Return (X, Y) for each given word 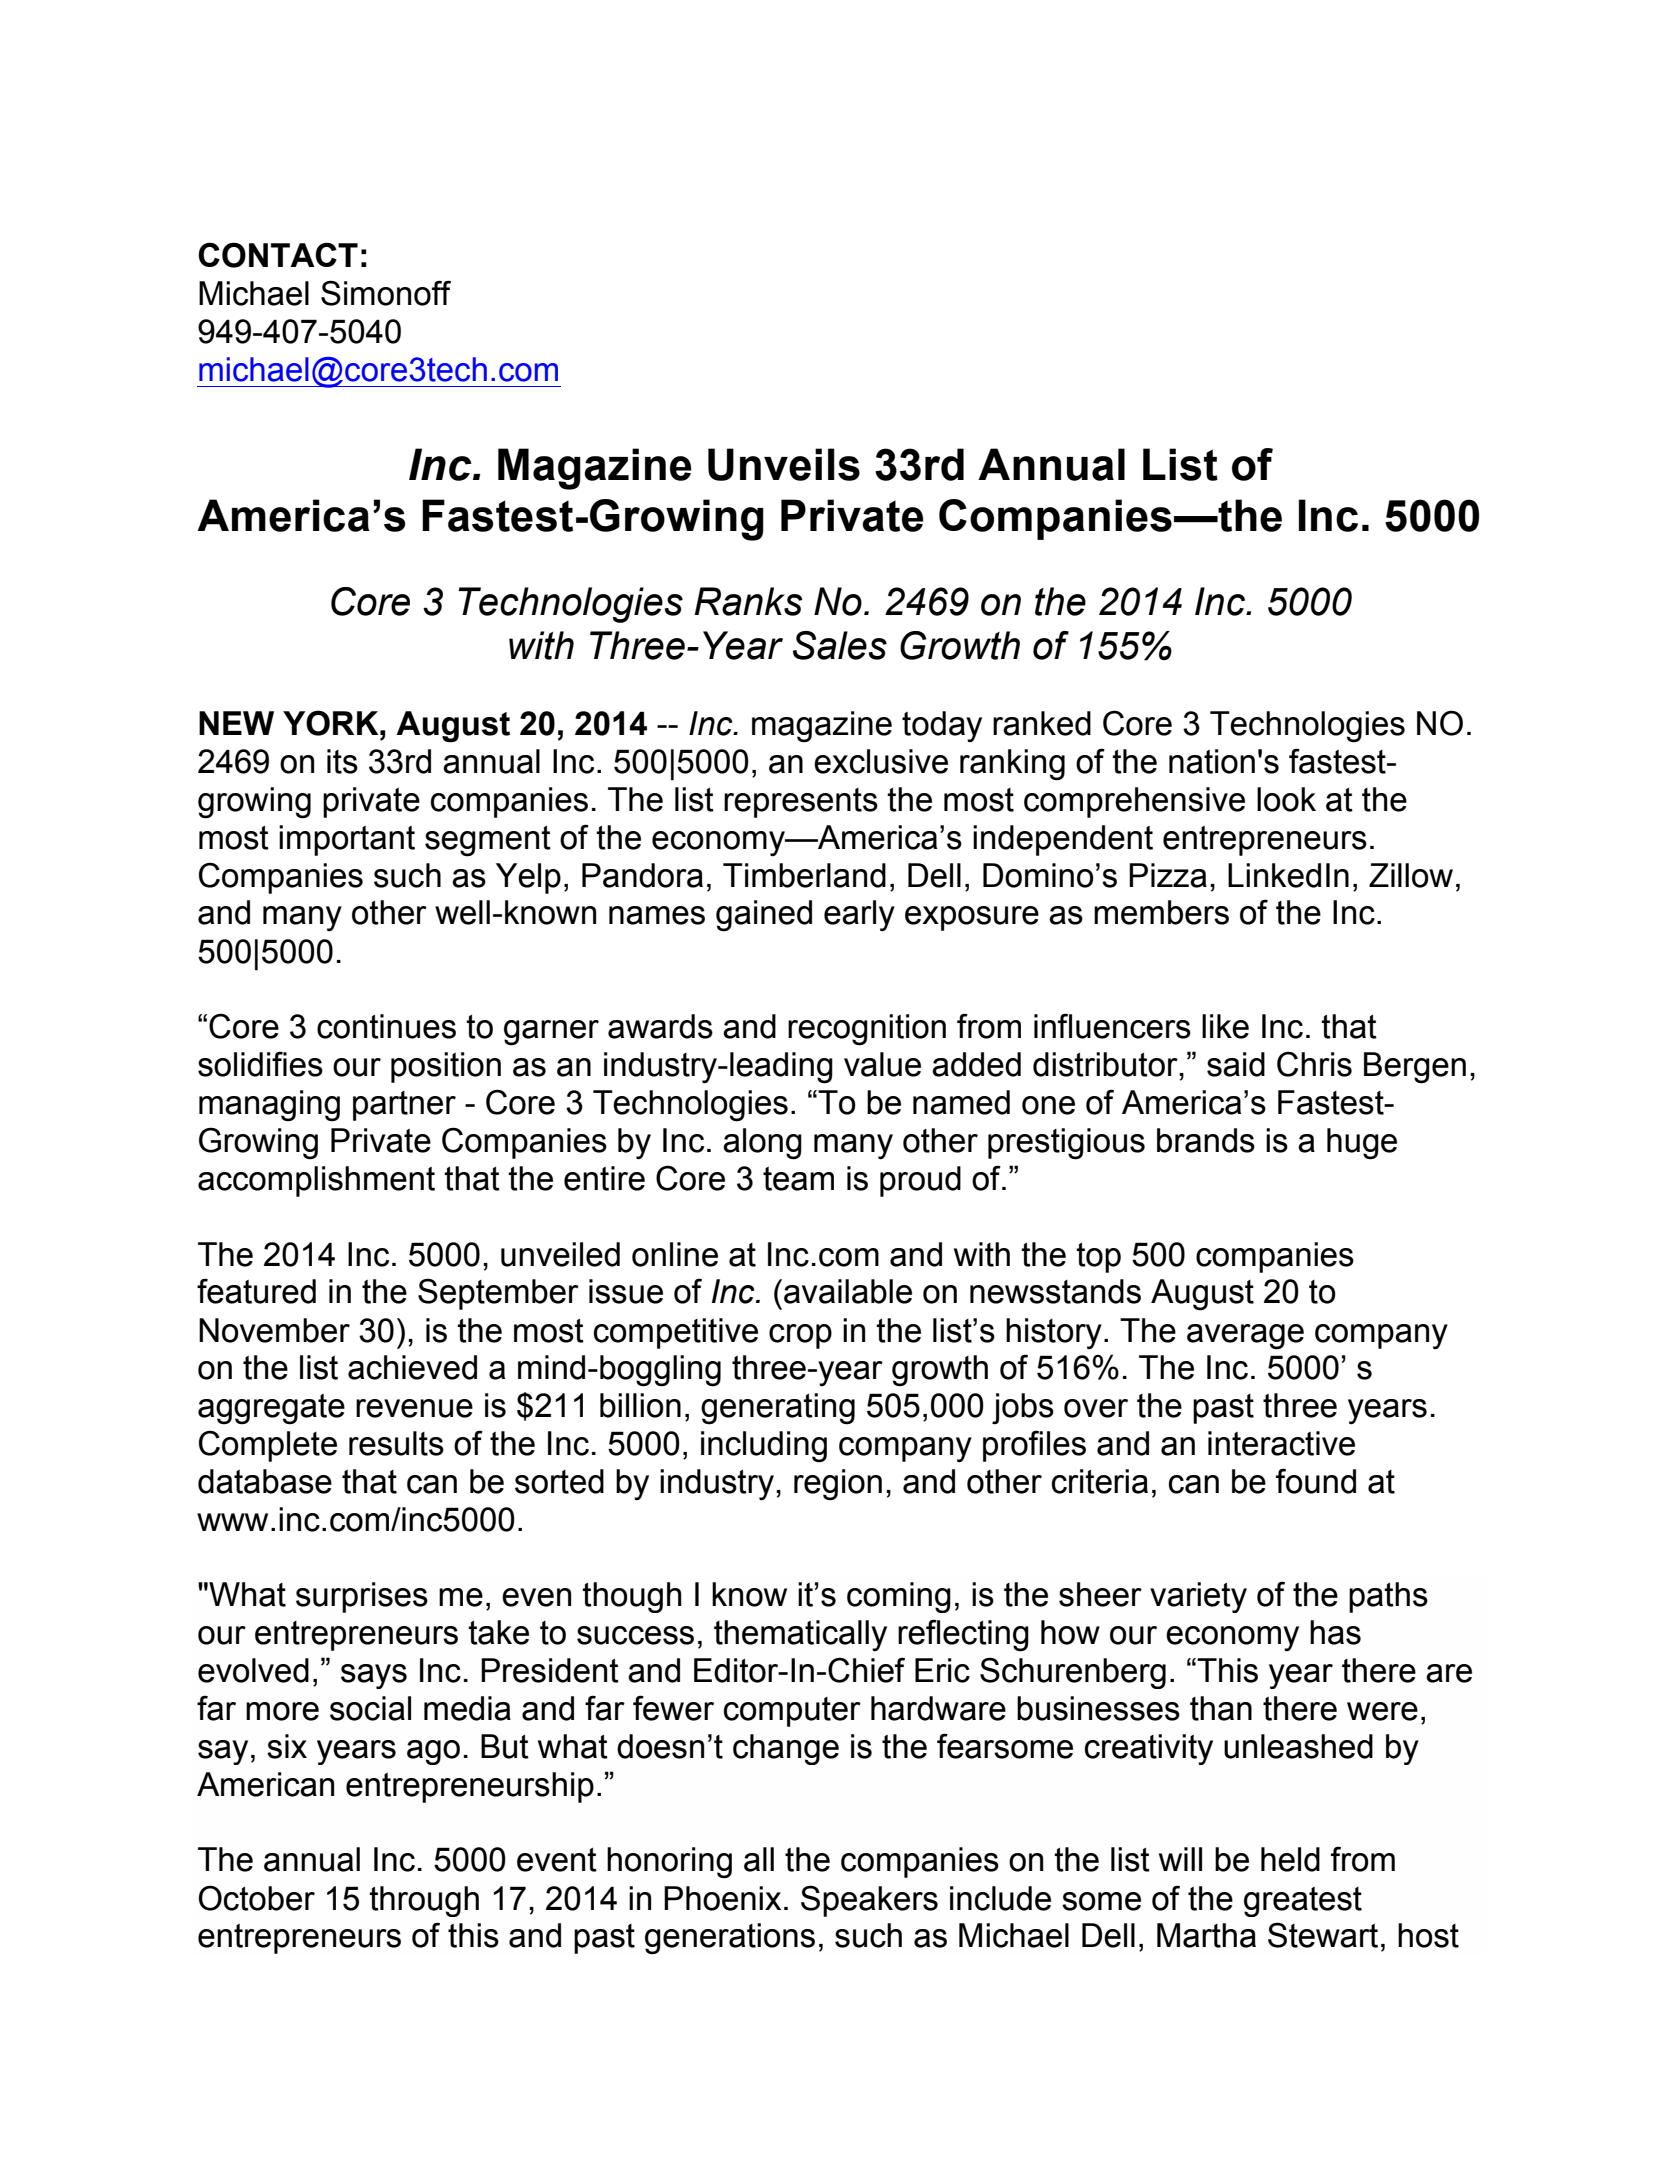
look (1286, 799)
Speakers (869, 1901)
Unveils (784, 464)
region (838, 1485)
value (882, 1064)
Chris (1314, 1064)
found (1316, 1481)
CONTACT (278, 255)
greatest (1303, 1902)
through (424, 1901)
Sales (840, 645)
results (396, 1443)
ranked (1042, 723)
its (342, 761)
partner (404, 1106)
